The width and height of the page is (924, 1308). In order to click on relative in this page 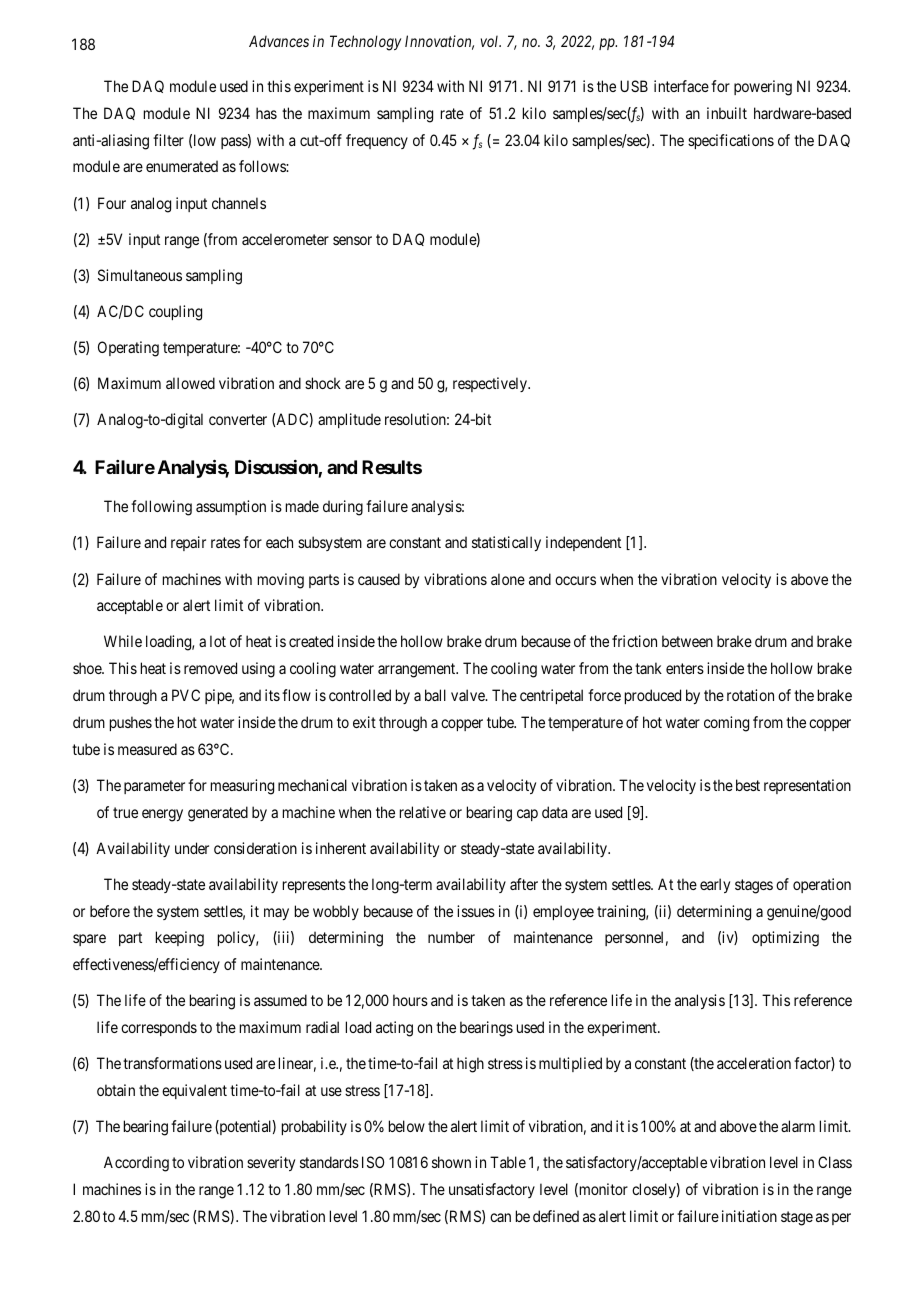, I will do `click(423, 812)`.
